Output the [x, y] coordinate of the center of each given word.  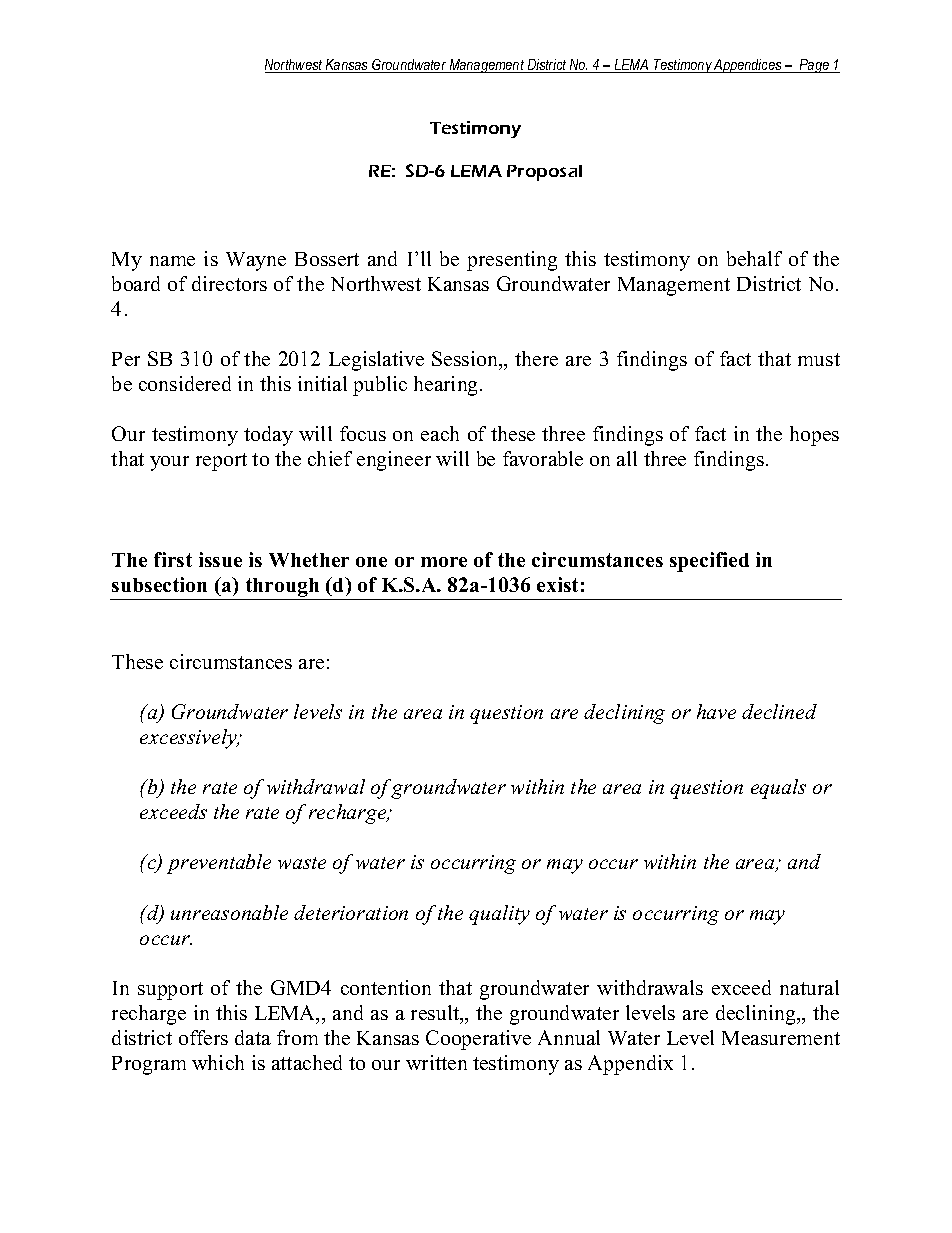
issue [220, 559]
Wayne [256, 261]
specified [709, 562]
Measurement [781, 1038]
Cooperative [478, 1040]
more [444, 562]
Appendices [748, 66]
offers [203, 1037]
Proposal [544, 173]
